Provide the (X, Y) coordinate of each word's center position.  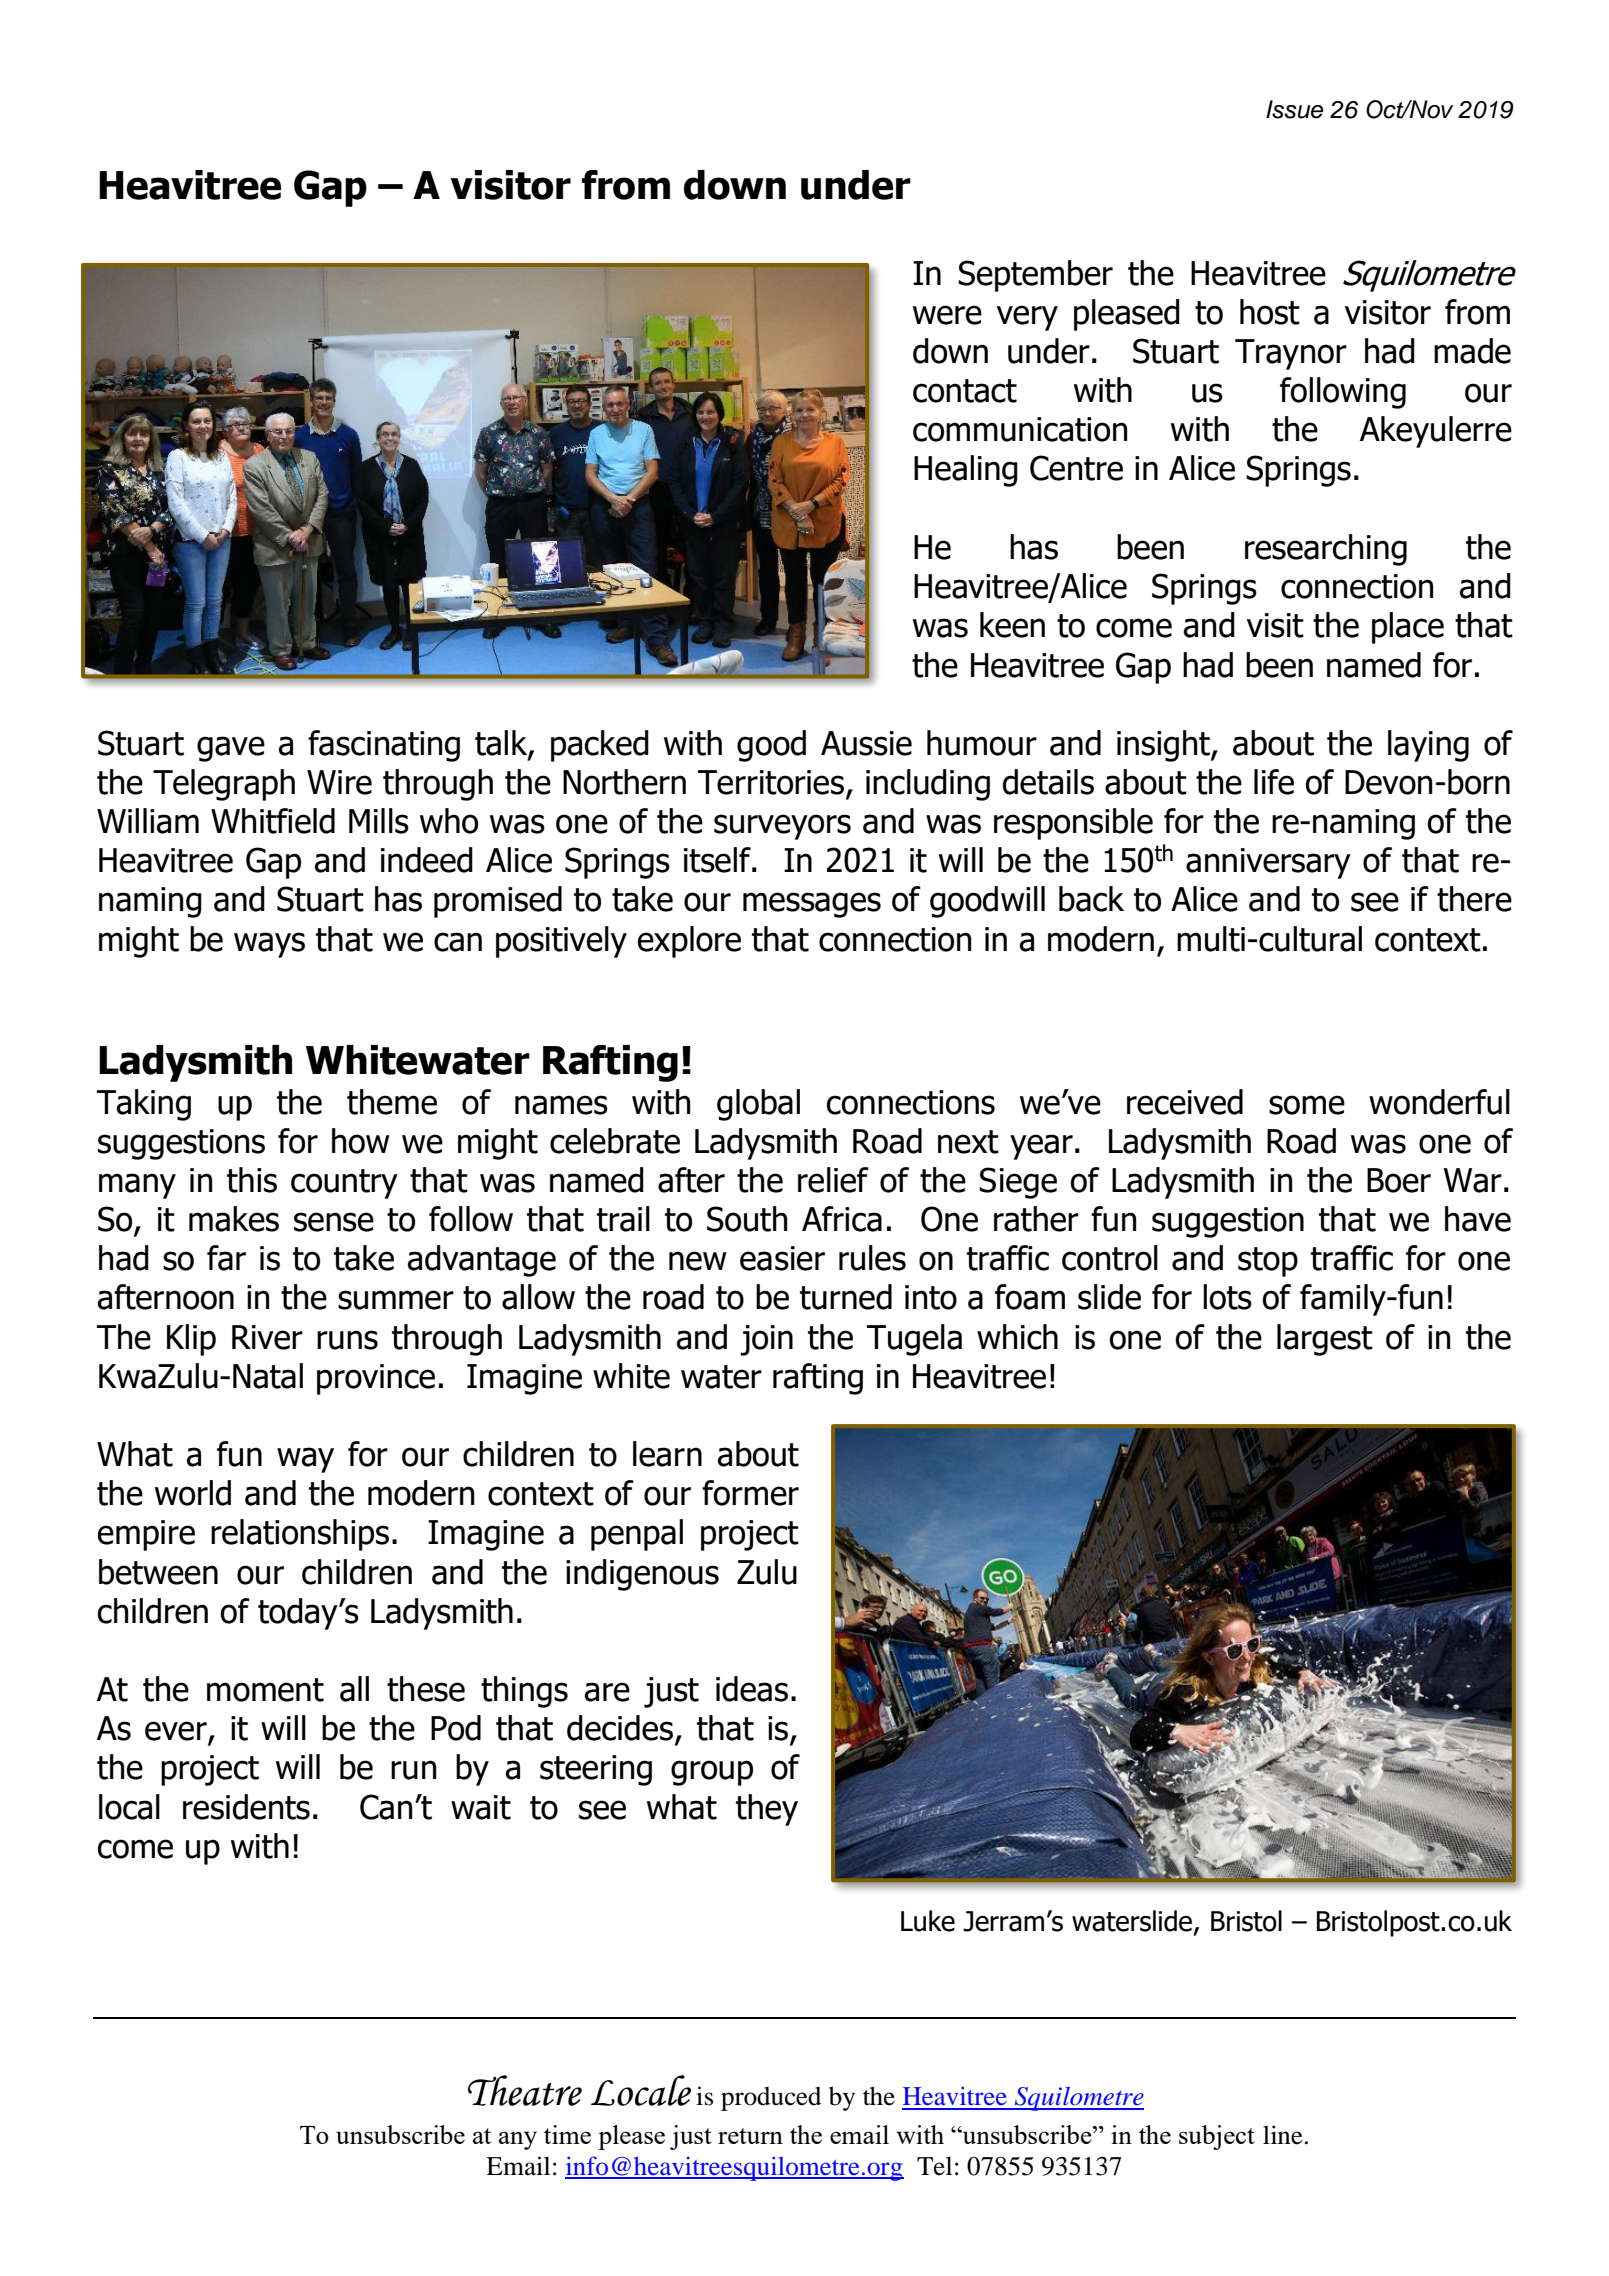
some (1307, 1105)
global (758, 1105)
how (361, 1141)
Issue (1294, 109)
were (947, 315)
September (1035, 276)
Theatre (525, 2090)
